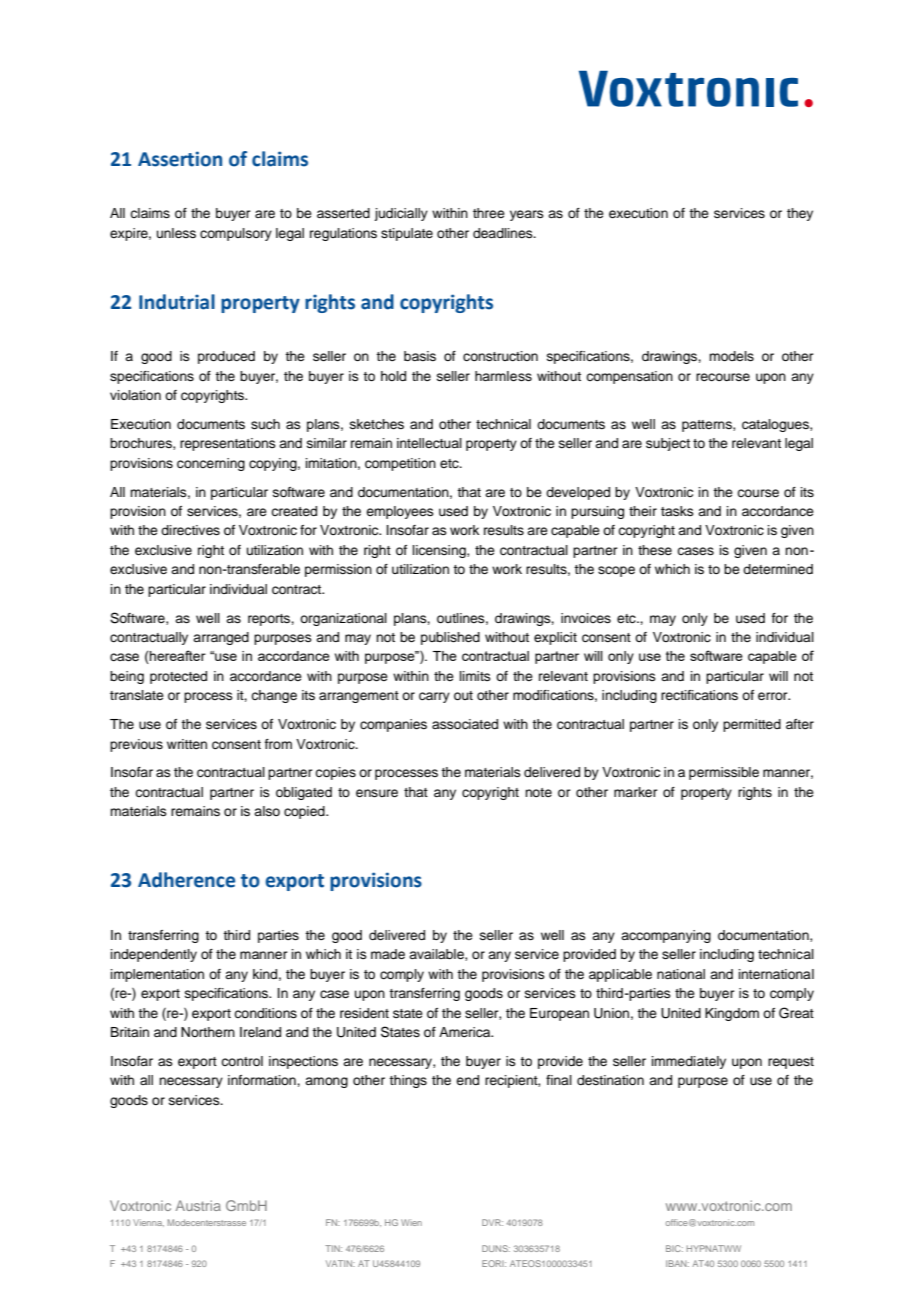 The width and height of the screenshot is (924, 1309). Describe the element at coordinates (198, 1205) in the screenshot. I see `Austria` at that location.
